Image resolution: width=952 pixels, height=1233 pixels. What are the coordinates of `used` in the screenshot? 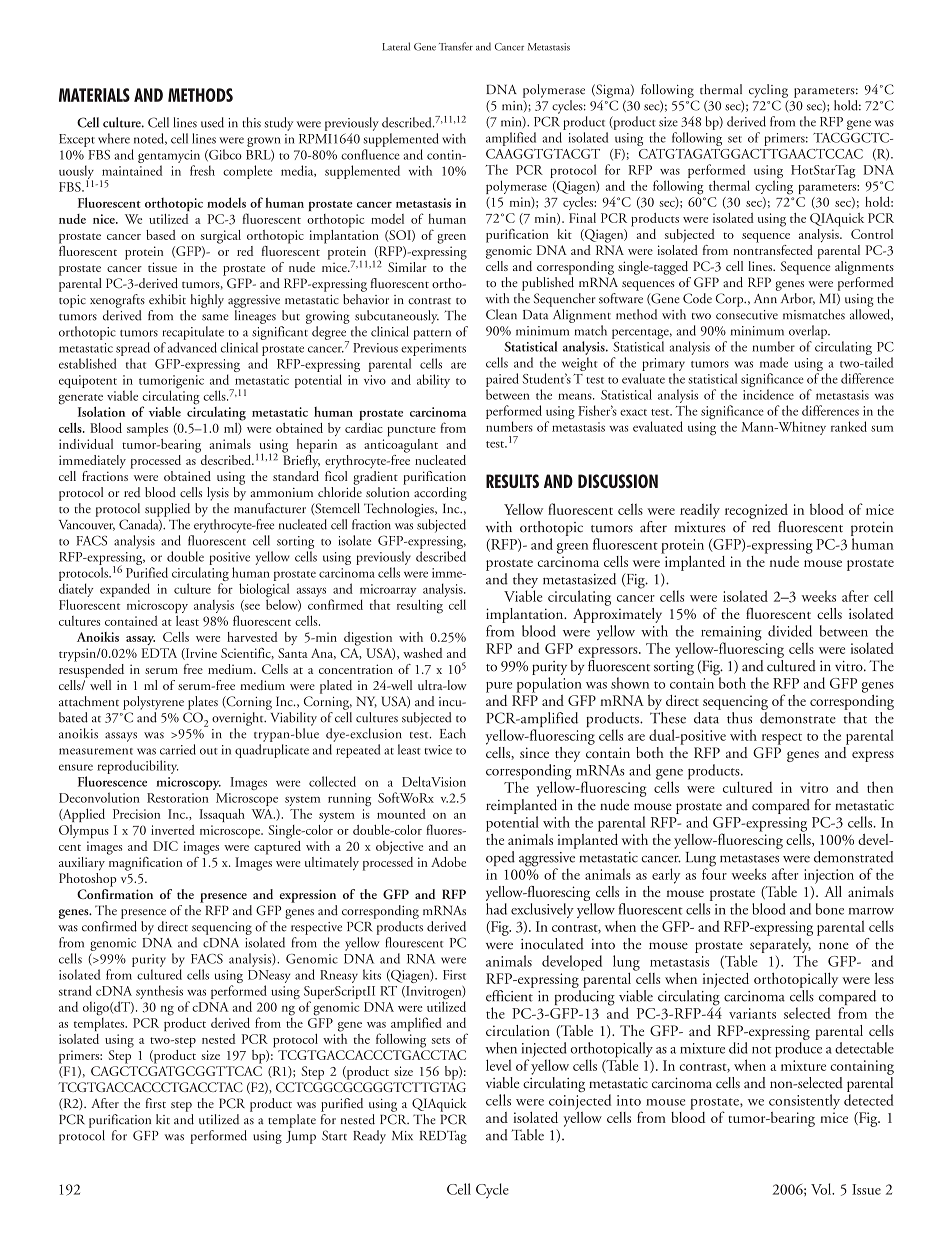 It's located at (212, 122).
